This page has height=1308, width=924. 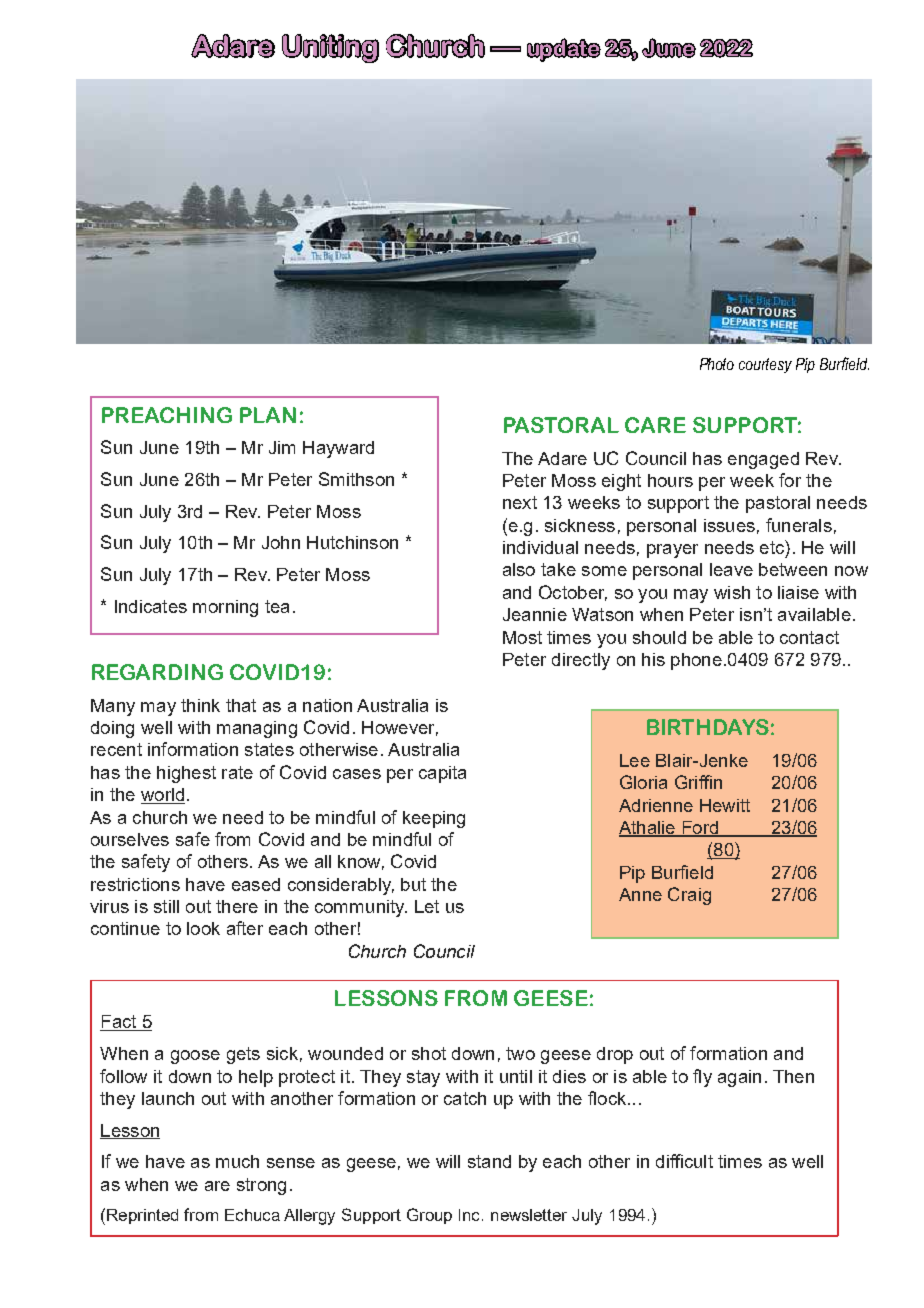 I want to click on stand, so click(x=489, y=1161).
